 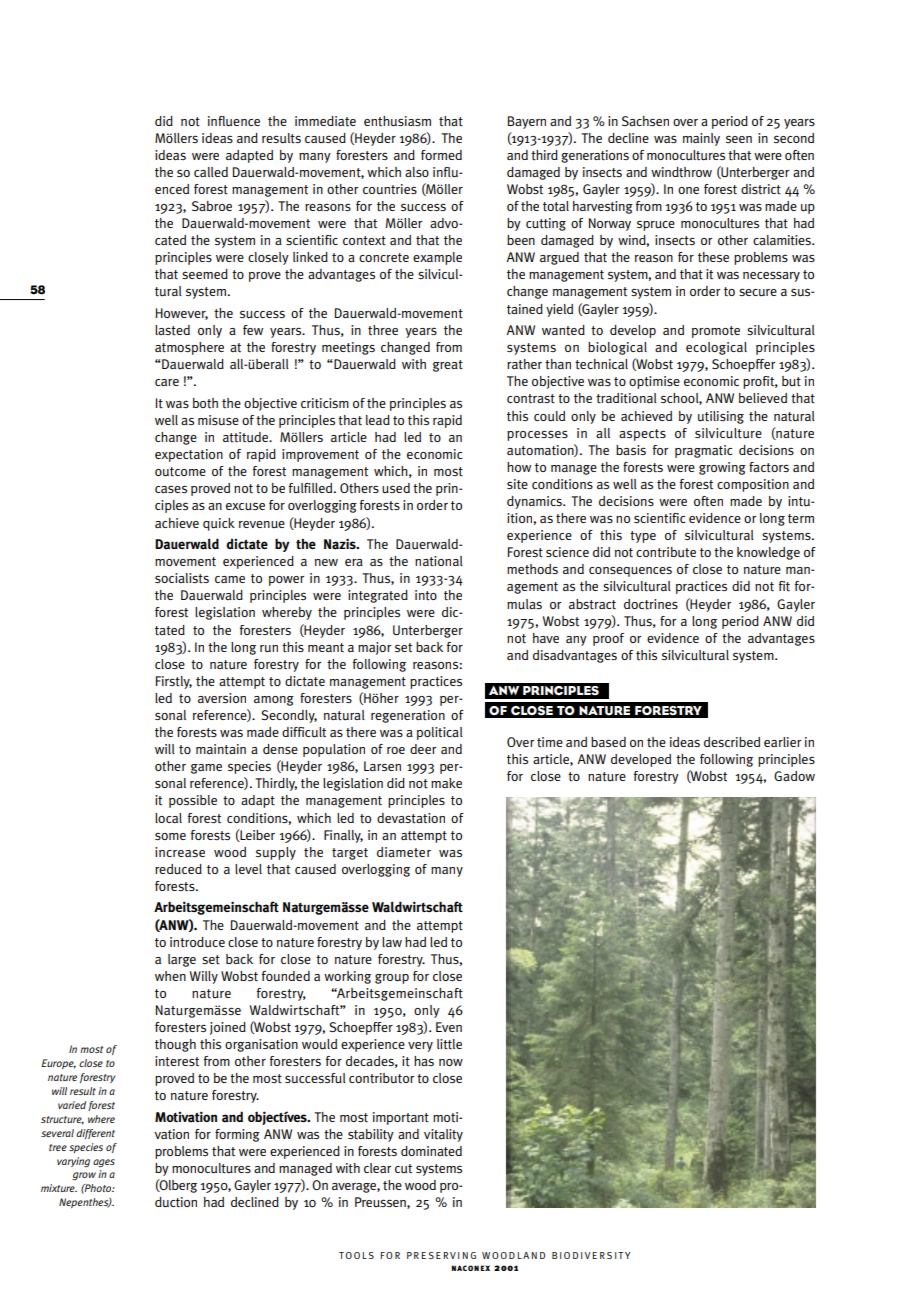 What do you see at coordinates (651, 604) in the screenshot?
I see `doctrines` at bounding box center [651, 604].
